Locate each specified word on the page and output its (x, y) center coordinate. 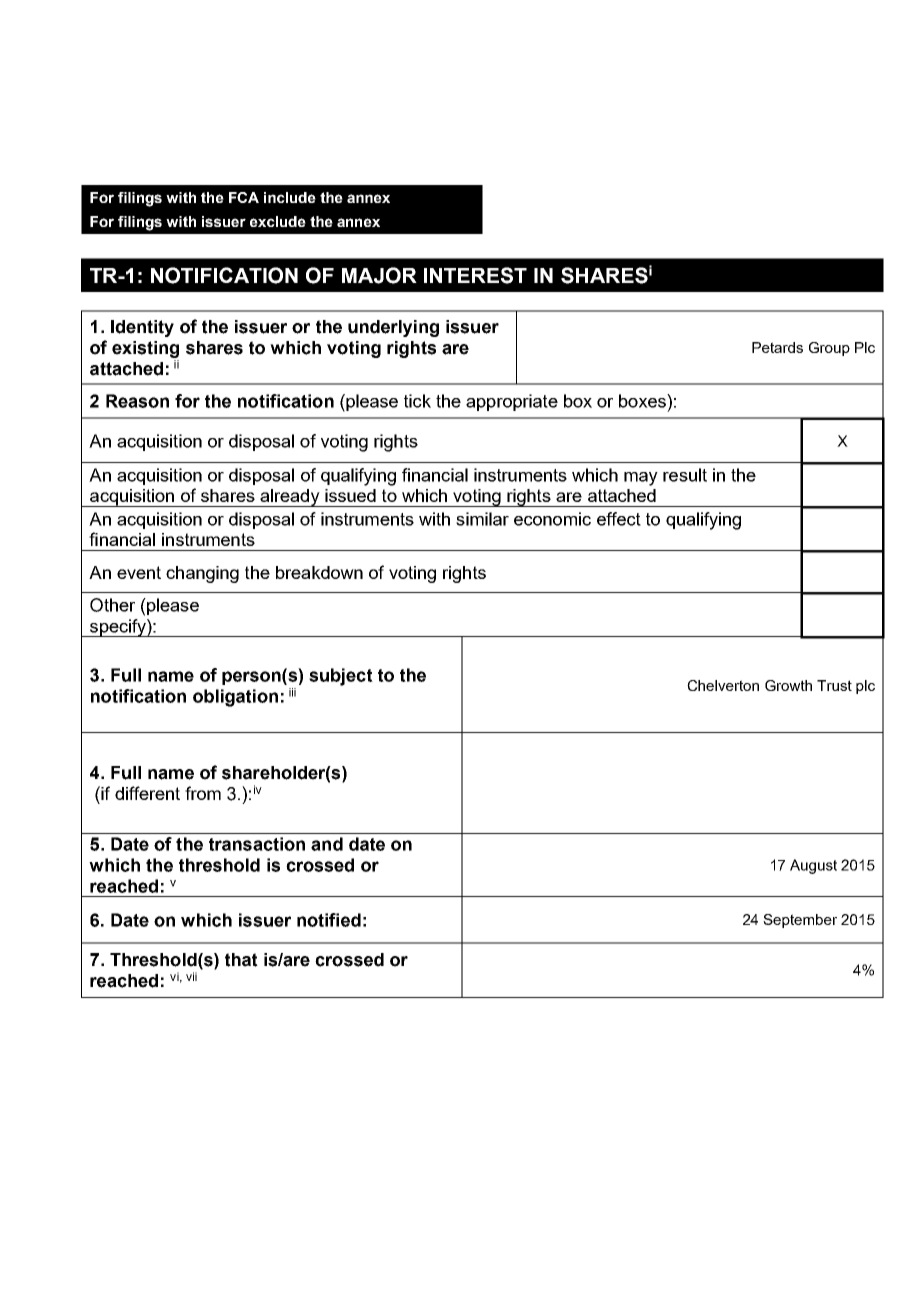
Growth (788, 685)
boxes (643, 401)
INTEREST (475, 275)
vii (191, 976)
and (327, 844)
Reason (137, 401)
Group (829, 349)
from (203, 793)
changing (202, 574)
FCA (244, 197)
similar (482, 519)
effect (619, 519)
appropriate (512, 402)
